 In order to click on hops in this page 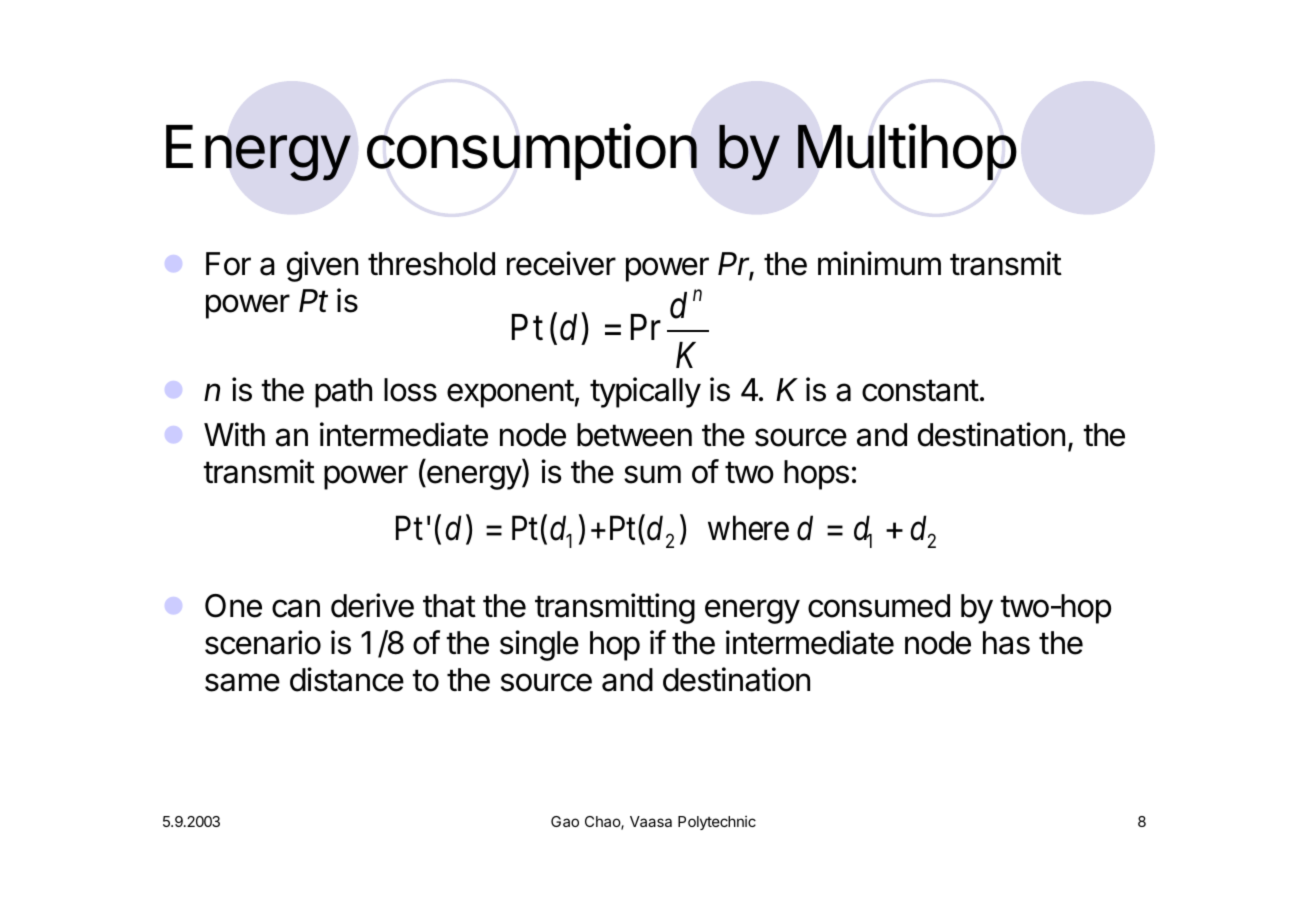, I will do `click(816, 475)`.
